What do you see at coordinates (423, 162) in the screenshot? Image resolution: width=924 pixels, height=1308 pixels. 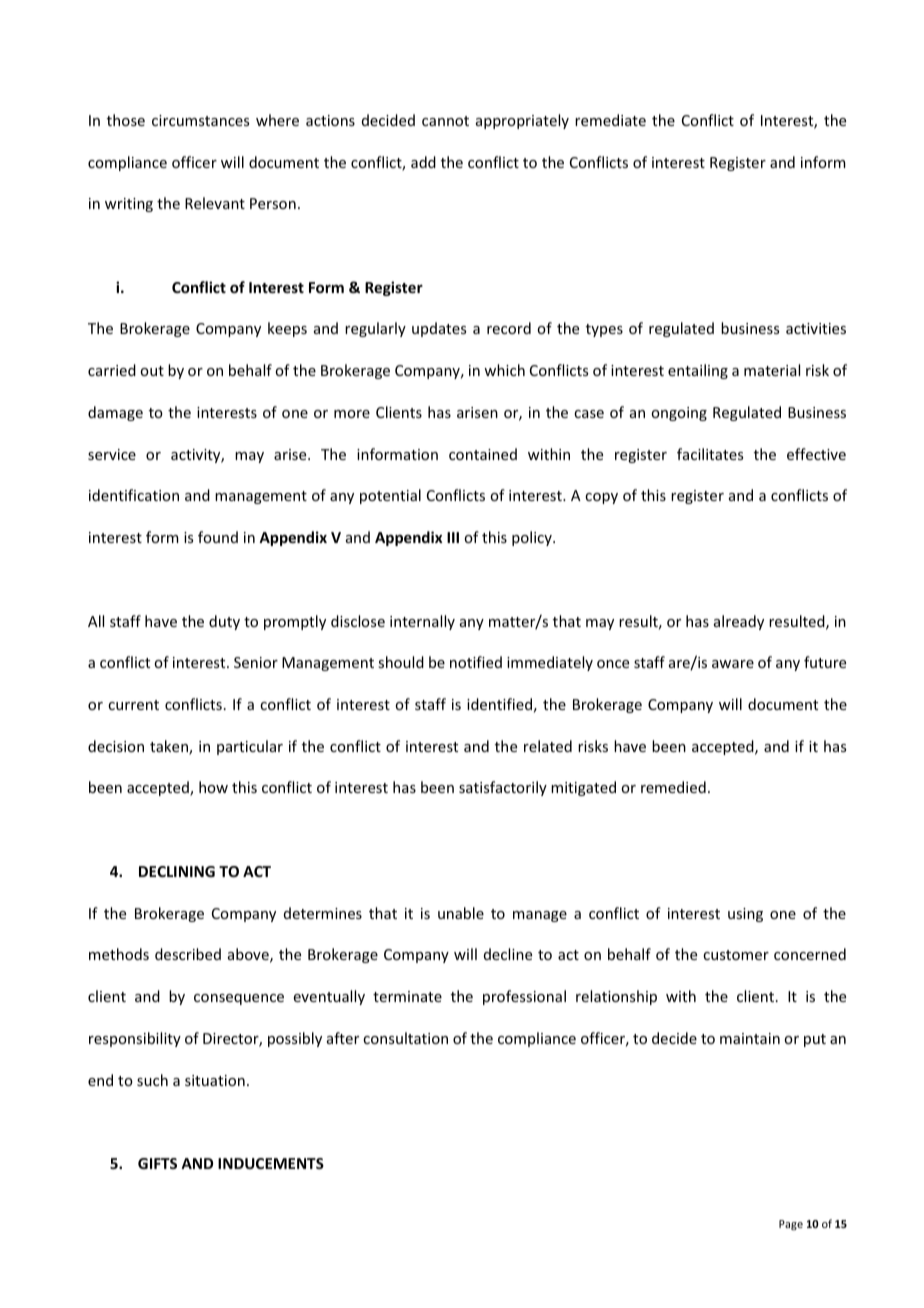 I see `add` at bounding box center [423, 162].
